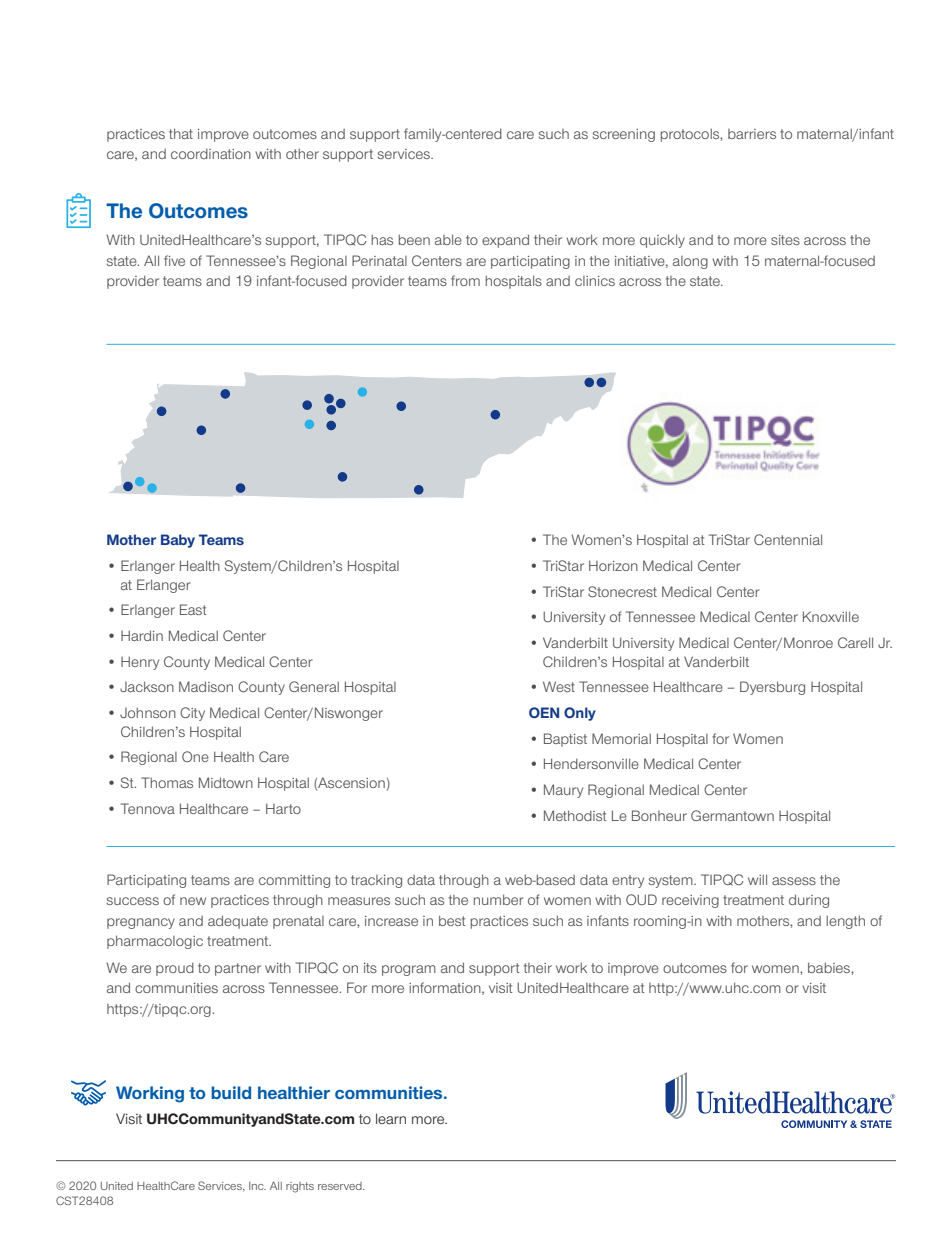  Describe the element at coordinates (211, 153) in the screenshot. I see `coordination` at that location.
